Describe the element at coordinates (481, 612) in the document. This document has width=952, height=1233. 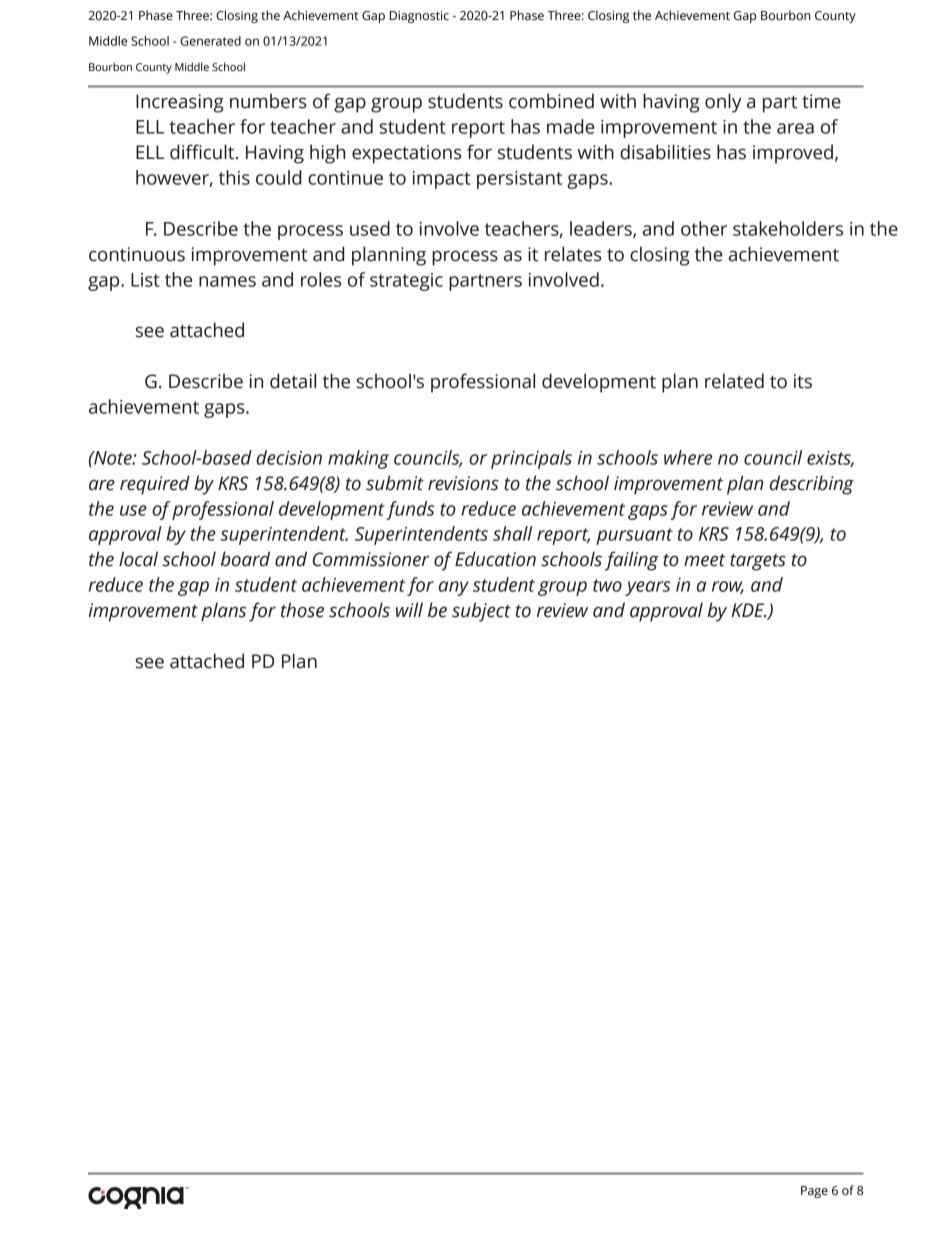
I see `subject` at that location.
